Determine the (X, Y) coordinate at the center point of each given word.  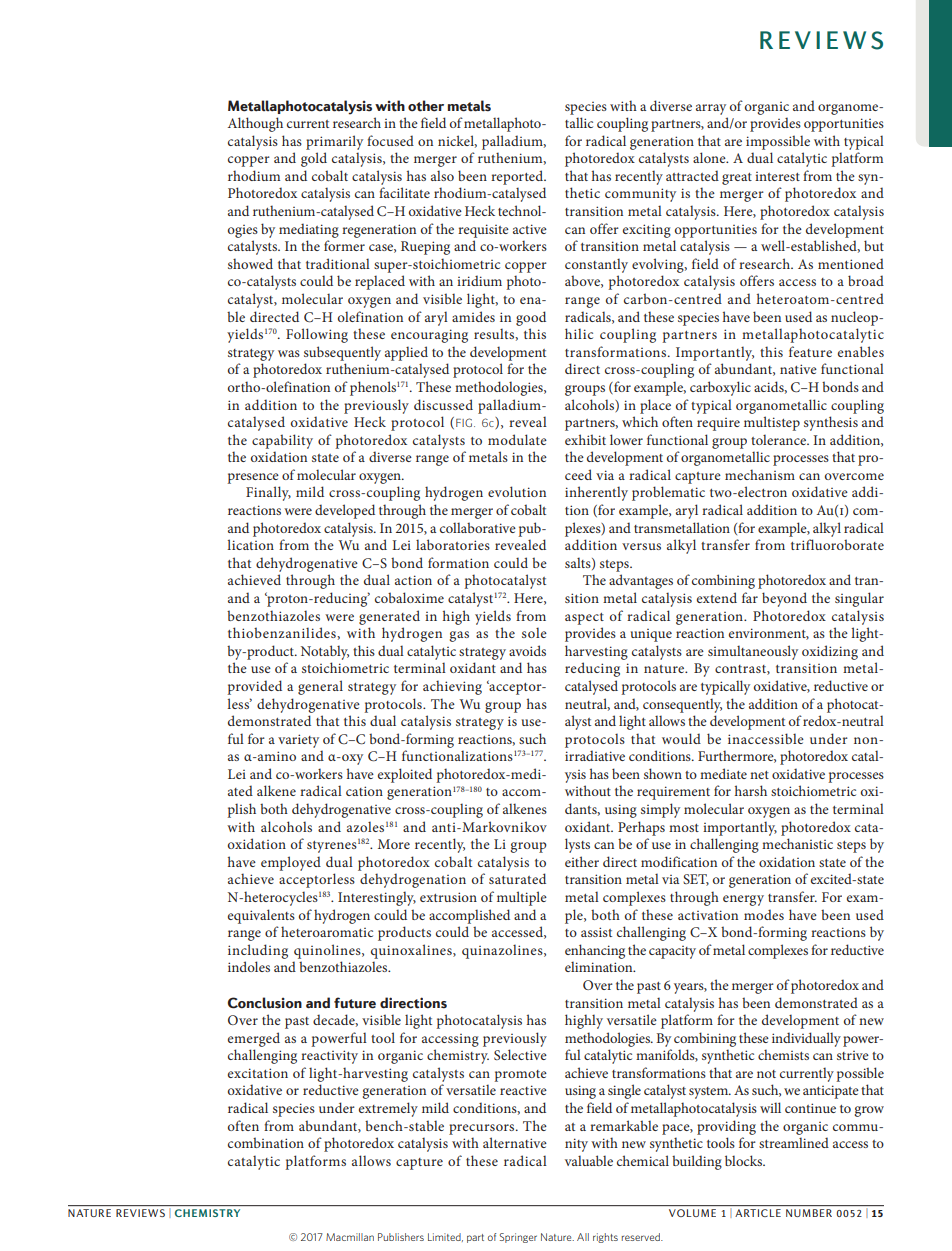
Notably (325, 652)
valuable (589, 1160)
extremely (388, 1109)
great (737, 179)
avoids (527, 650)
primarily (334, 142)
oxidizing (830, 652)
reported (518, 177)
